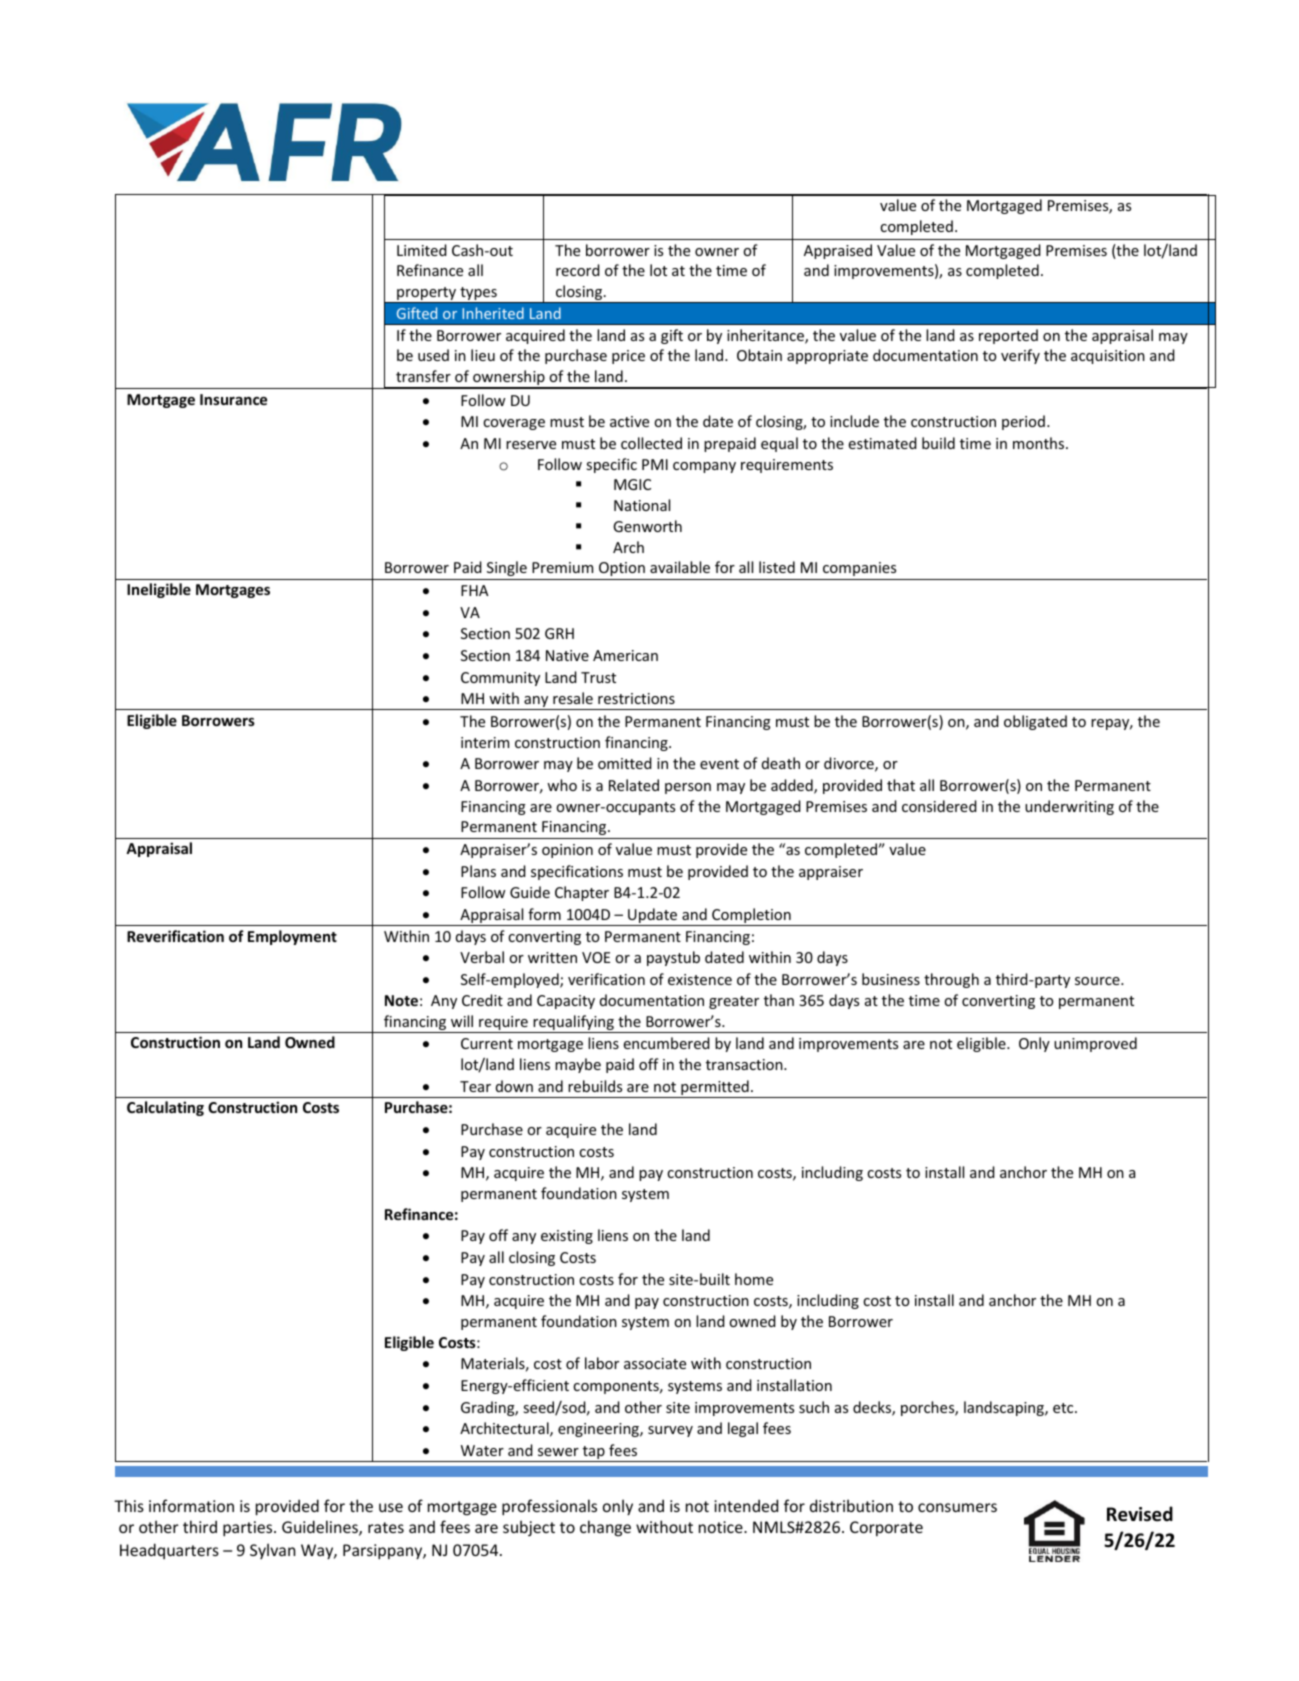 Image resolution: width=1299 pixels, height=1681 pixels. Describe the element at coordinates (605, 1528) in the screenshot. I see `change` at that location.
